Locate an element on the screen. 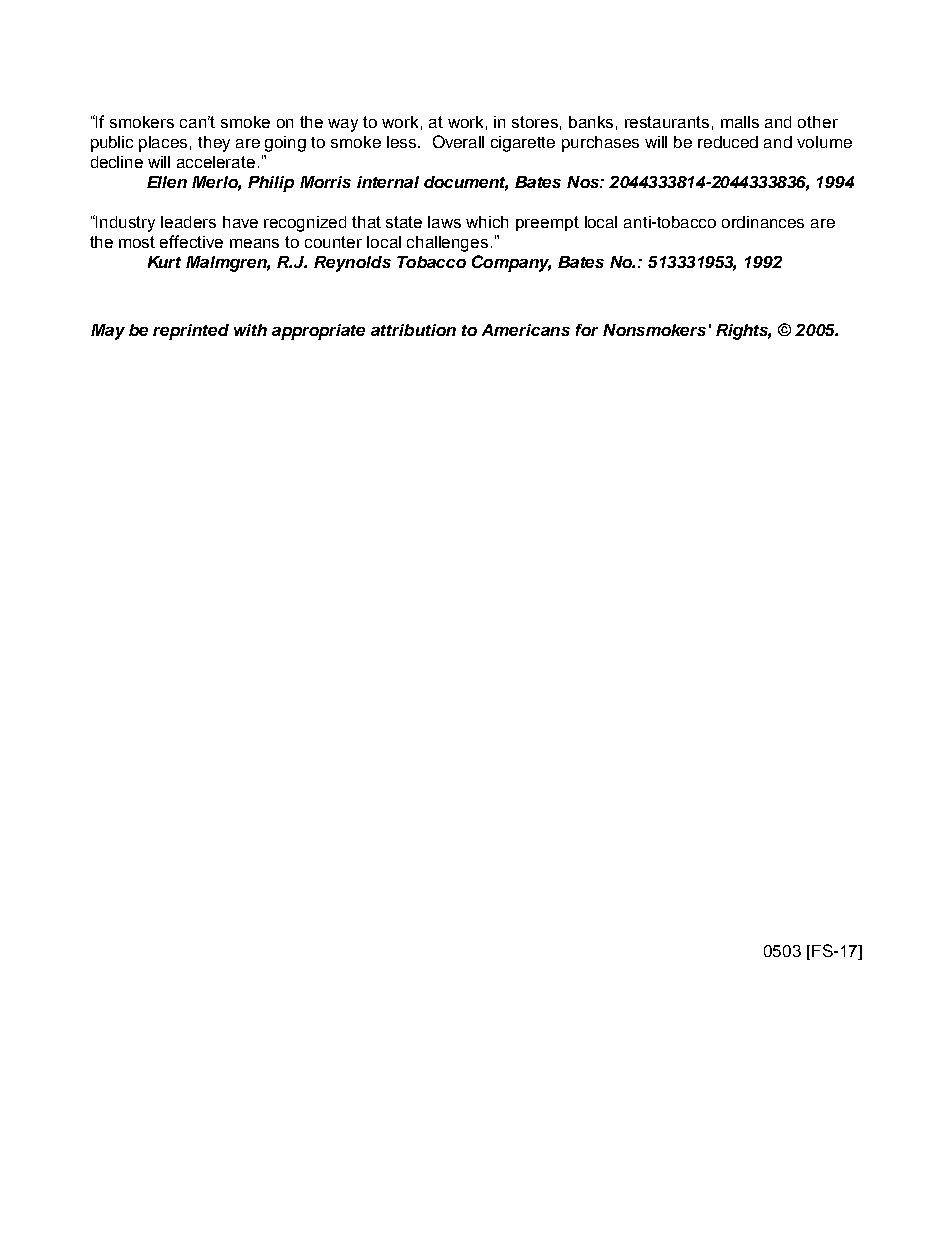  which is located at coordinates (487, 222).
